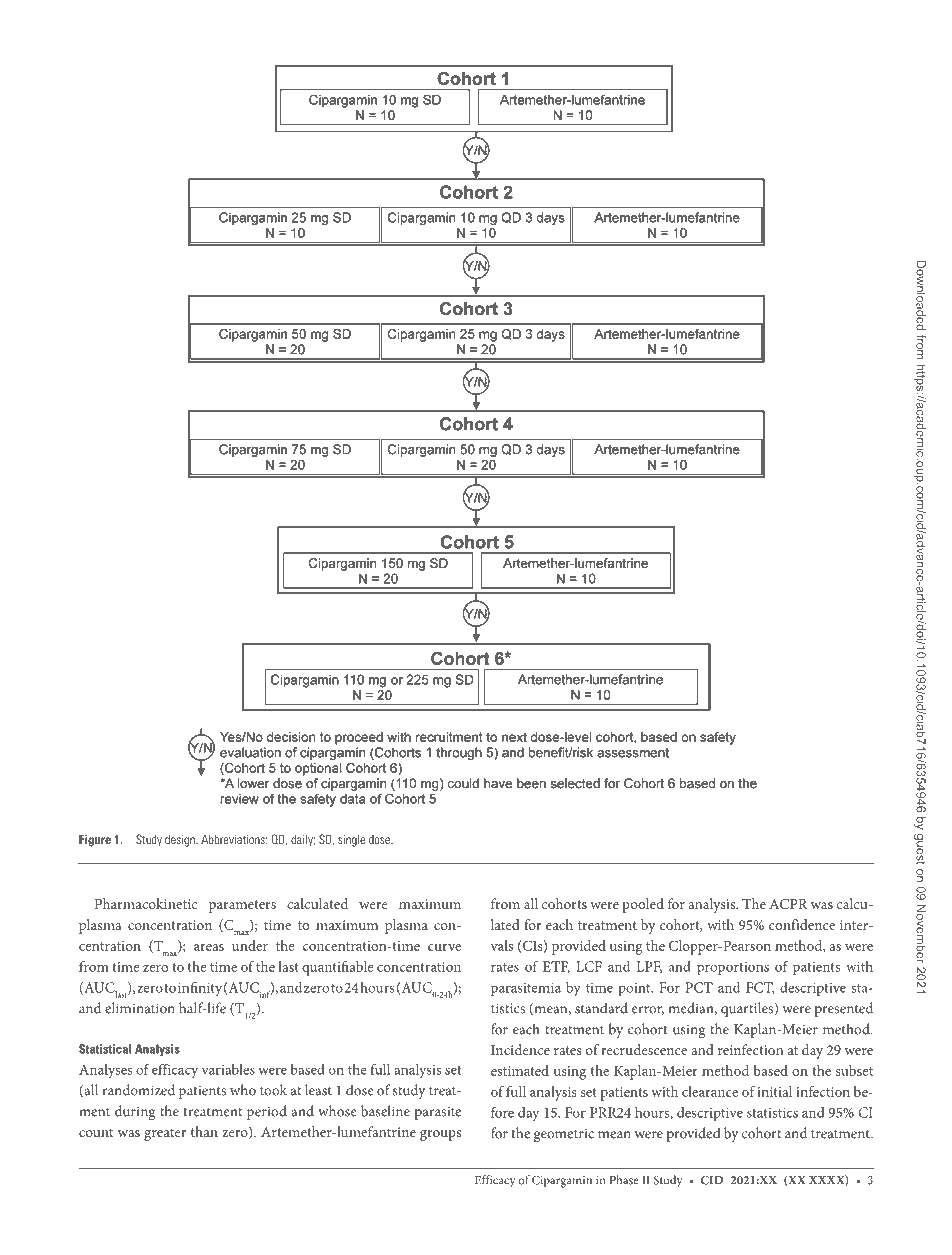  Describe the element at coordinates (351, 841) in the screenshot. I see `single` at that location.
